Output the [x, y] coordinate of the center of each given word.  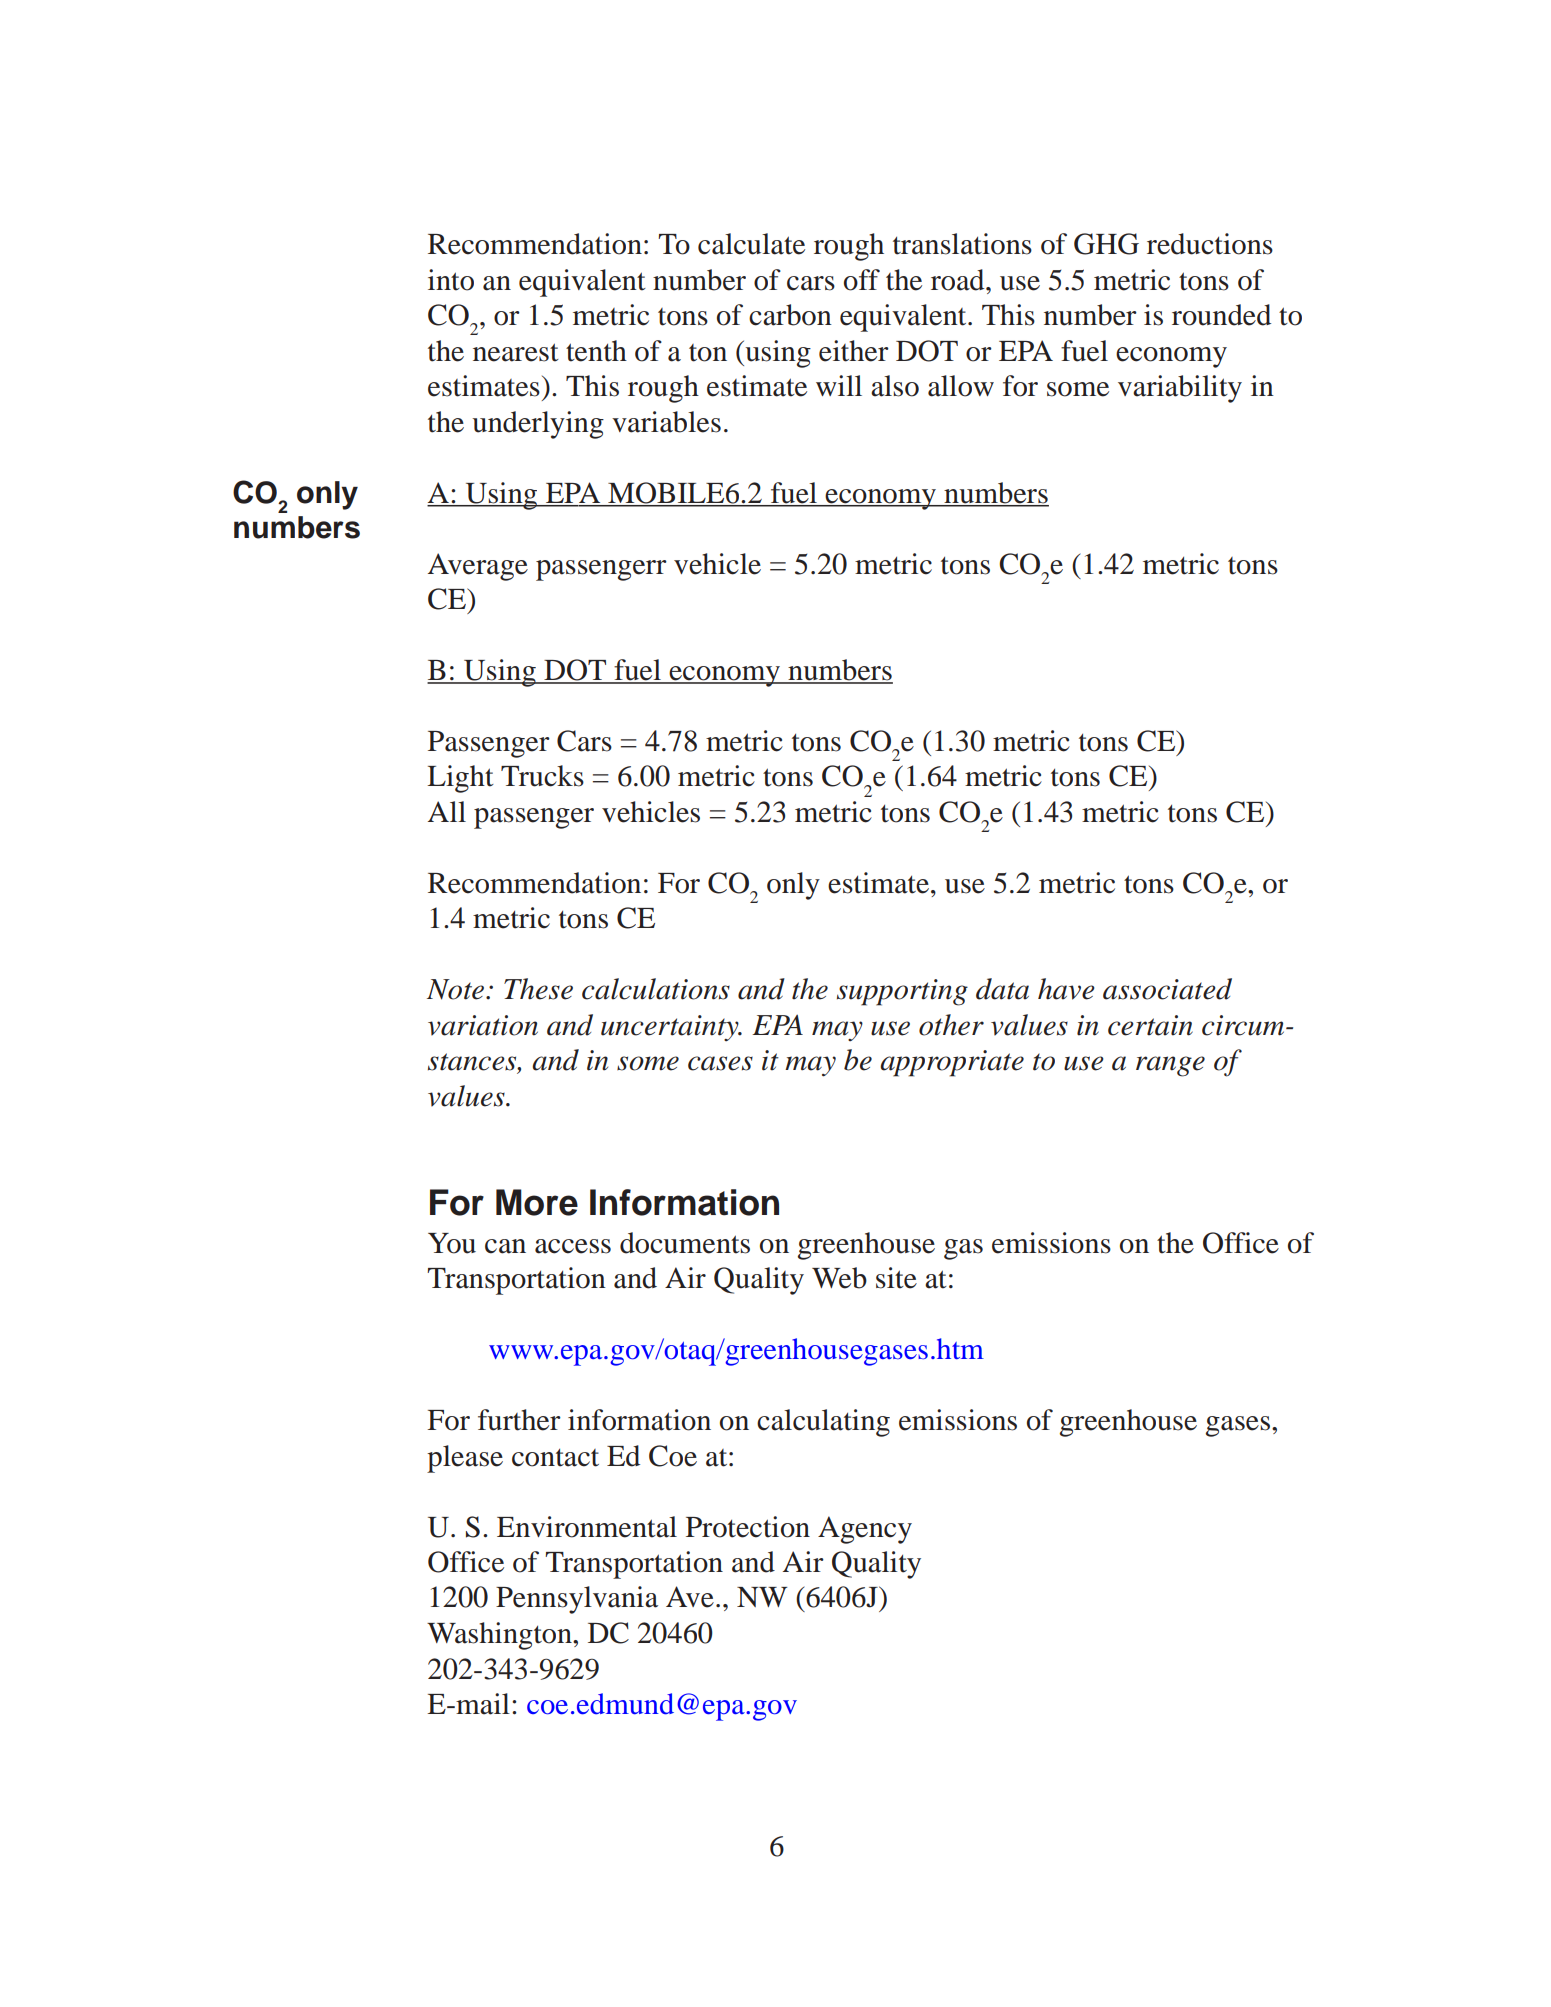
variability [1180, 389]
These [538, 989]
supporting [902, 992]
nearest [516, 352]
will [839, 385]
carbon [790, 315]
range [1170, 1066]
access [573, 1246]
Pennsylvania [577, 1600]
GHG [1106, 244]
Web [839, 1278]
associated [1167, 989]
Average [478, 567]
